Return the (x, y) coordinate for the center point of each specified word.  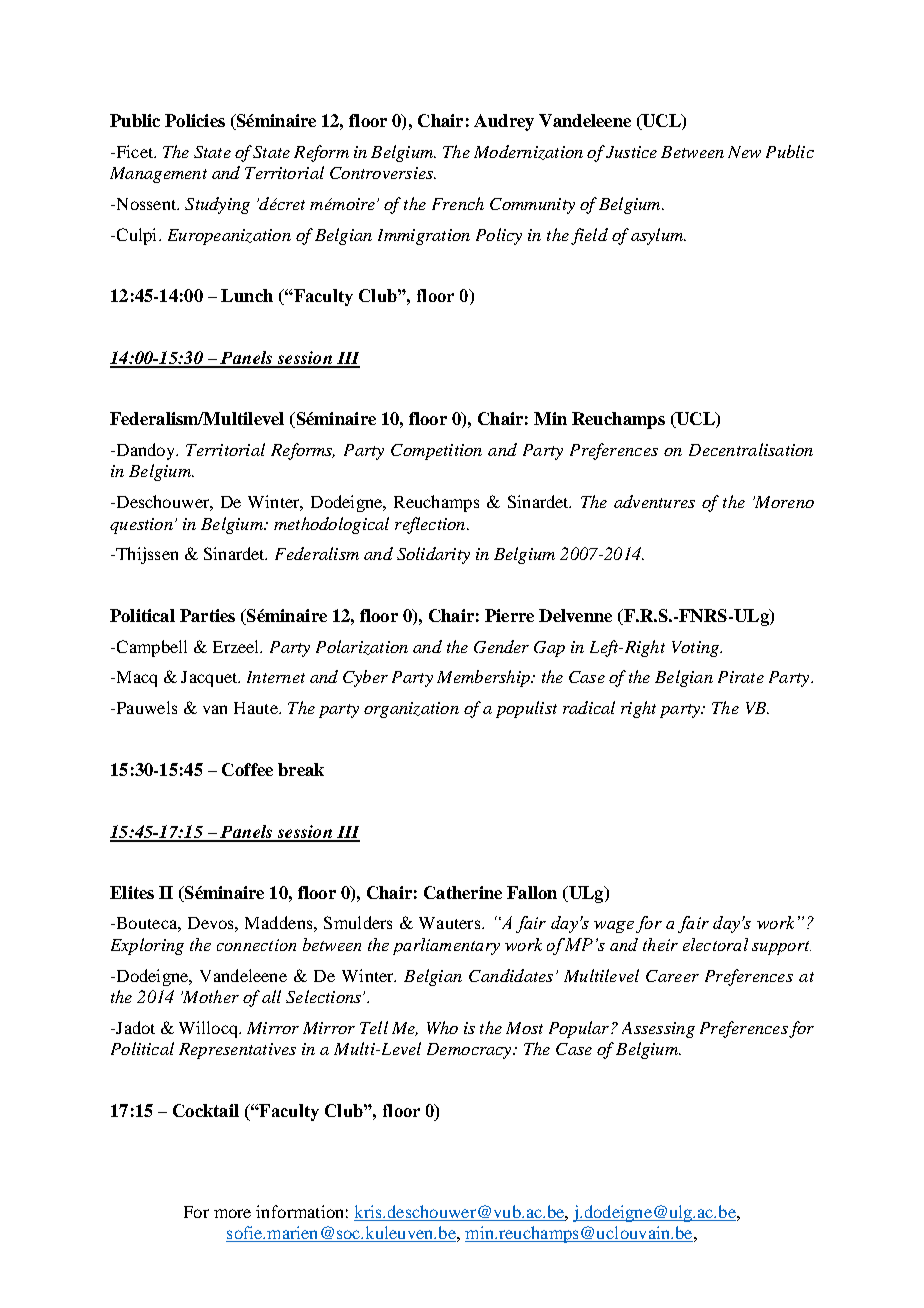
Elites (132, 892)
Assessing (658, 1030)
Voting (696, 649)
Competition (436, 452)
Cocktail (206, 1110)
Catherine (463, 892)
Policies (195, 120)
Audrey (504, 122)
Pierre (509, 615)
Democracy (470, 1051)
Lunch (247, 295)
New (744, 152)
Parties (207, 615)
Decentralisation (751, 449)
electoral (715, 944)
